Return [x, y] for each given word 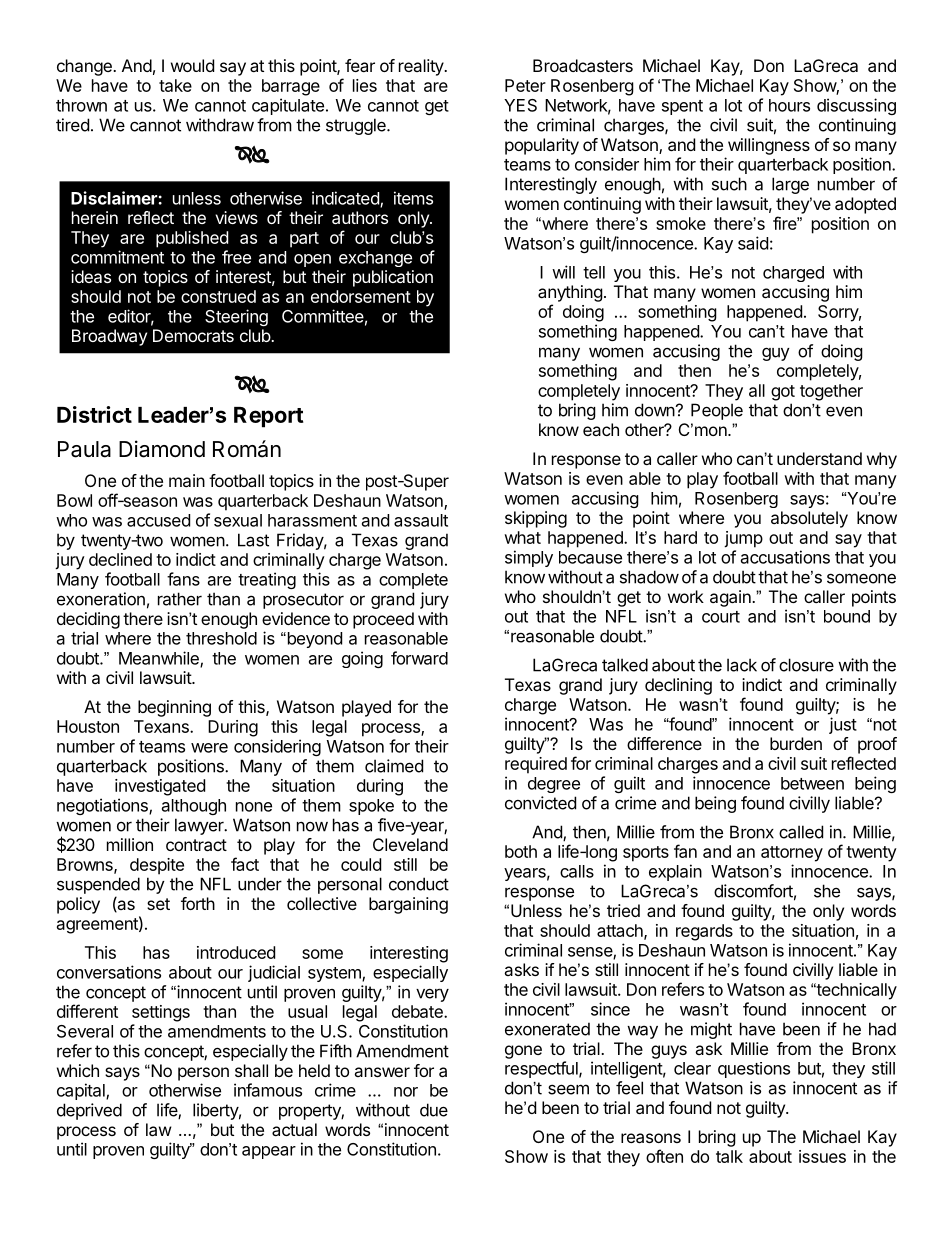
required [536, 765]
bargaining [408, 905]
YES [520, 105]
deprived [89, 1111]
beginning [174, 708]
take [175, 85]
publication [393, 278]
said [753, 243]
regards [704, 932]
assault [421, 520]
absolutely [809, 519]
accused [158, 520]
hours [789, 105]
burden [796, 743]
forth [198, 903]
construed [218, 296]
